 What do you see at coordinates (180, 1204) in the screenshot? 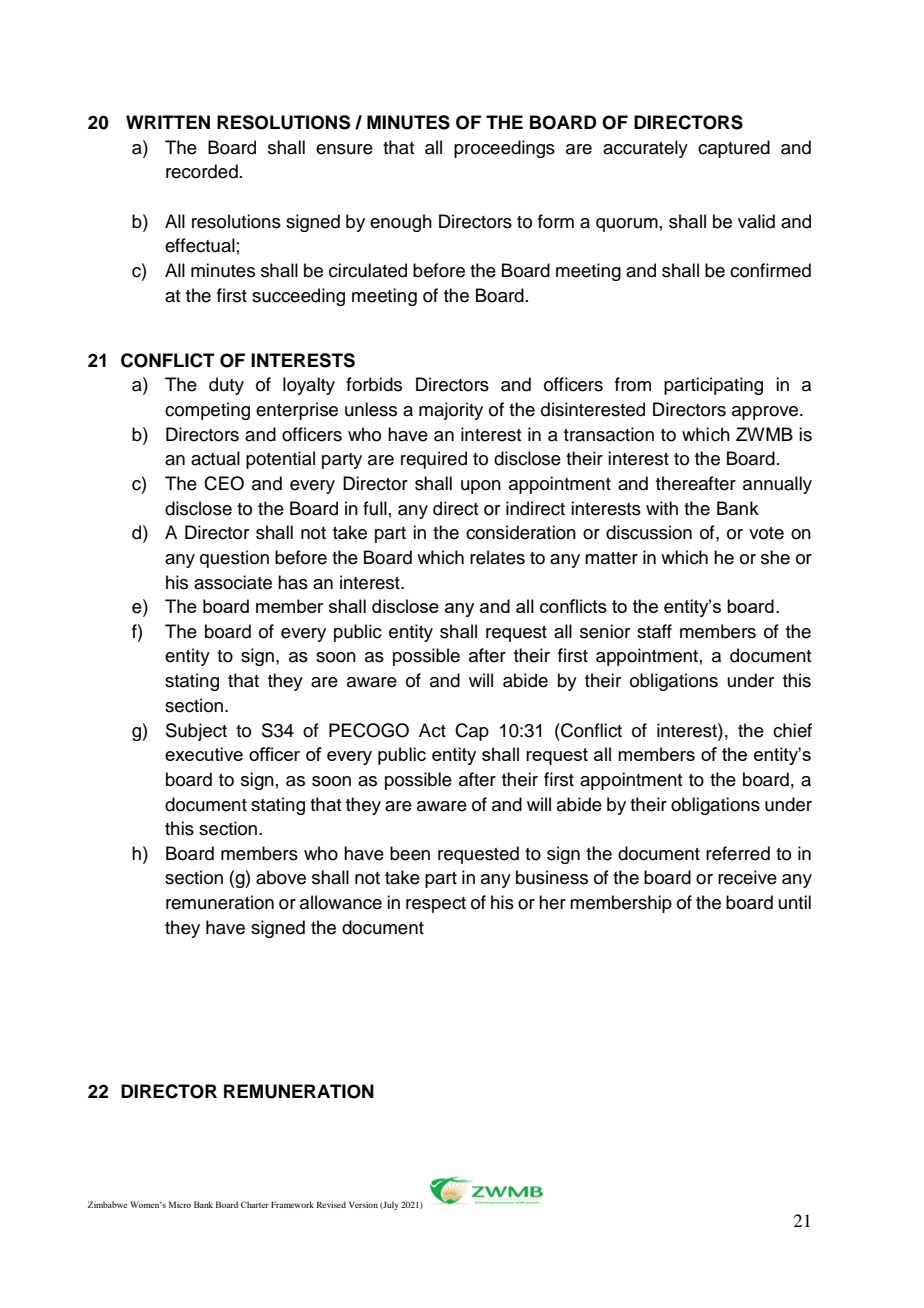
I see `Micro` at bounding box center [180, 1204].
